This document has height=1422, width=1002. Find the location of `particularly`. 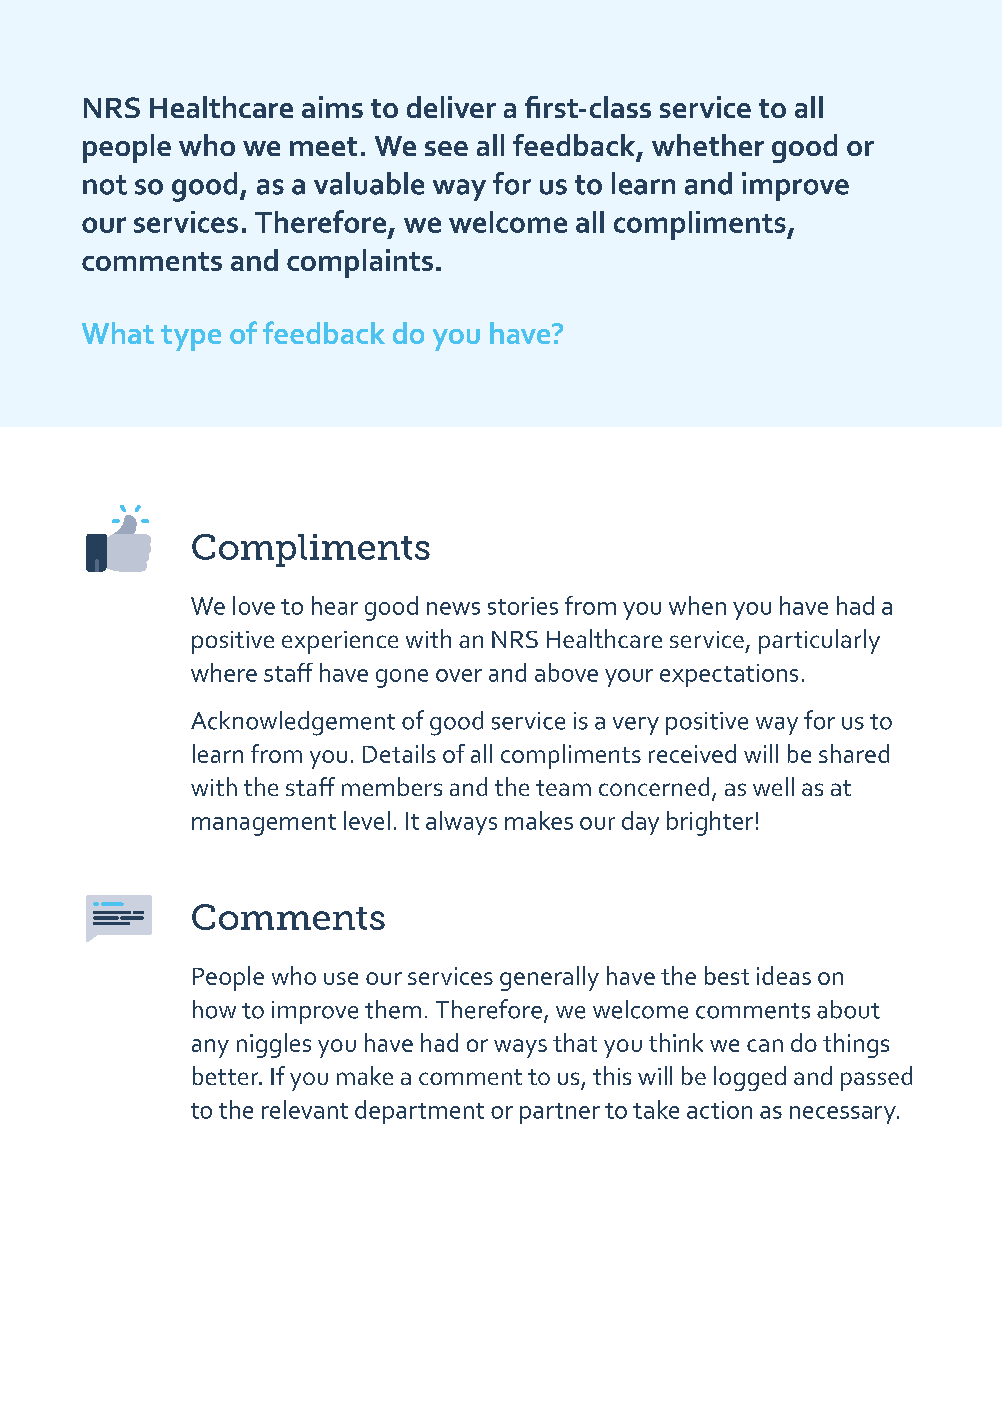

particularly is located at coordinates (819, 641).
